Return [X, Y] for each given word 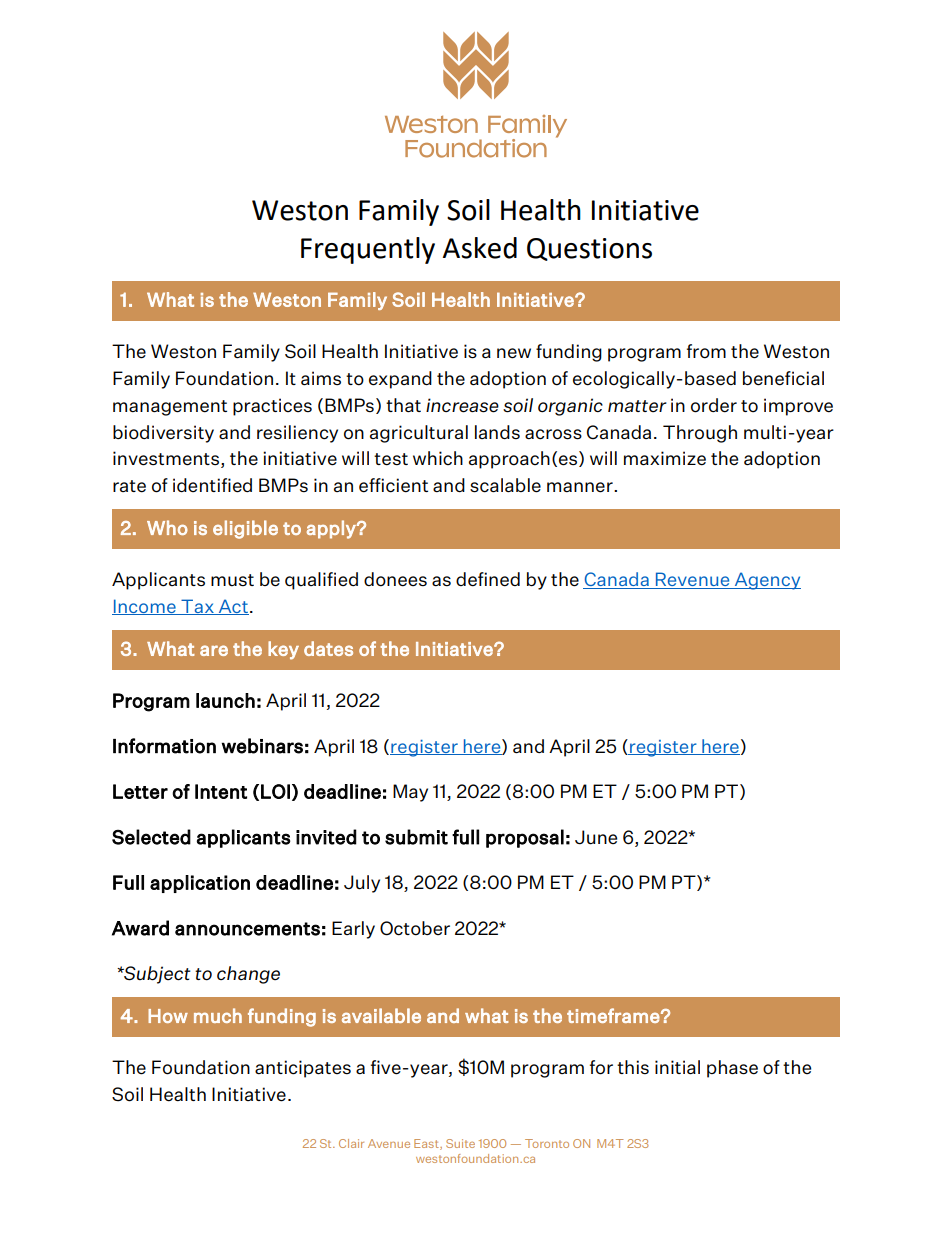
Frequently [368, 250]
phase [732, 1069]
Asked [480, 248]
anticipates [303, 1069]
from [706, 351]
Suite [460, 1143]
